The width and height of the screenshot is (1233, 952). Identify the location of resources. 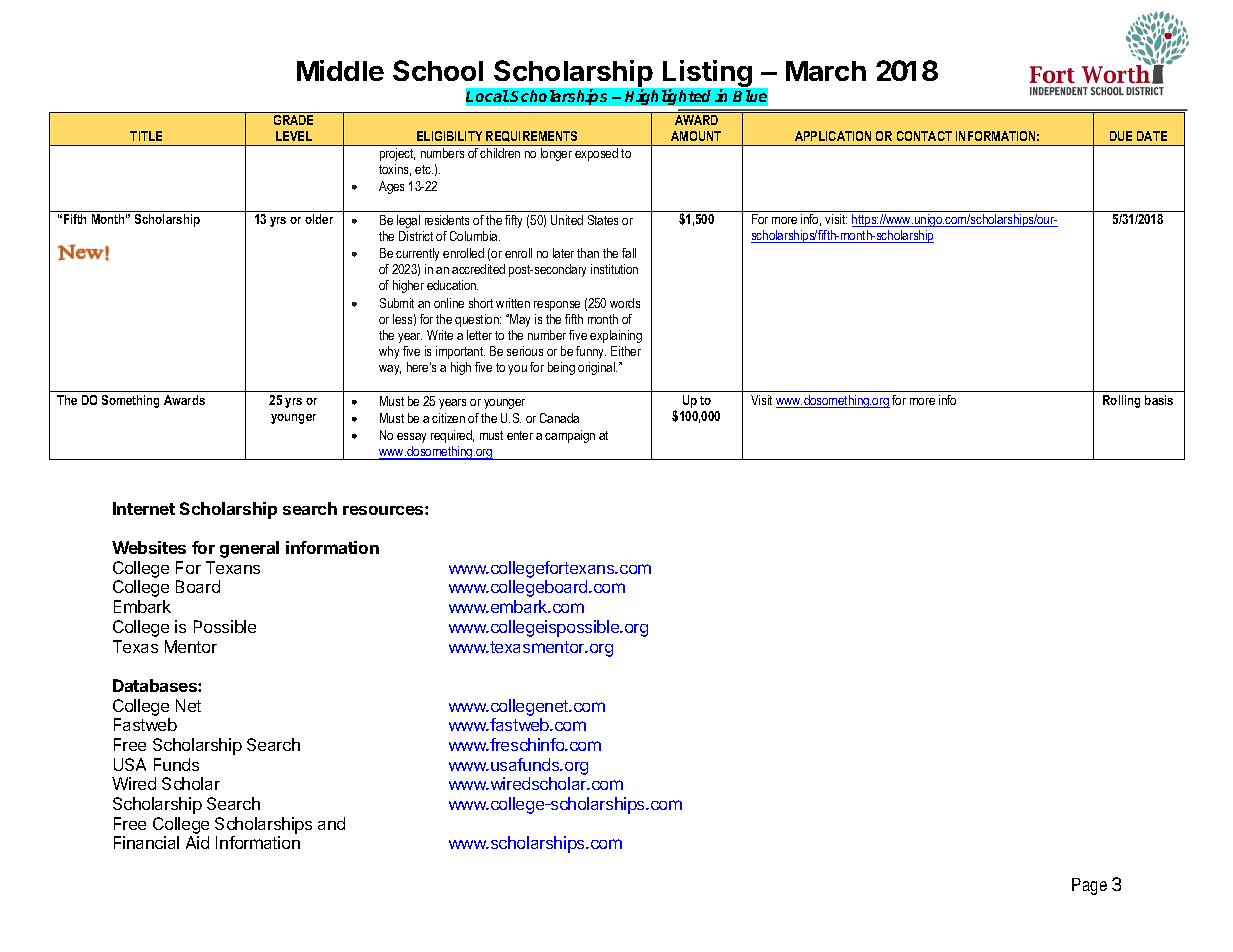
(384, 510).
